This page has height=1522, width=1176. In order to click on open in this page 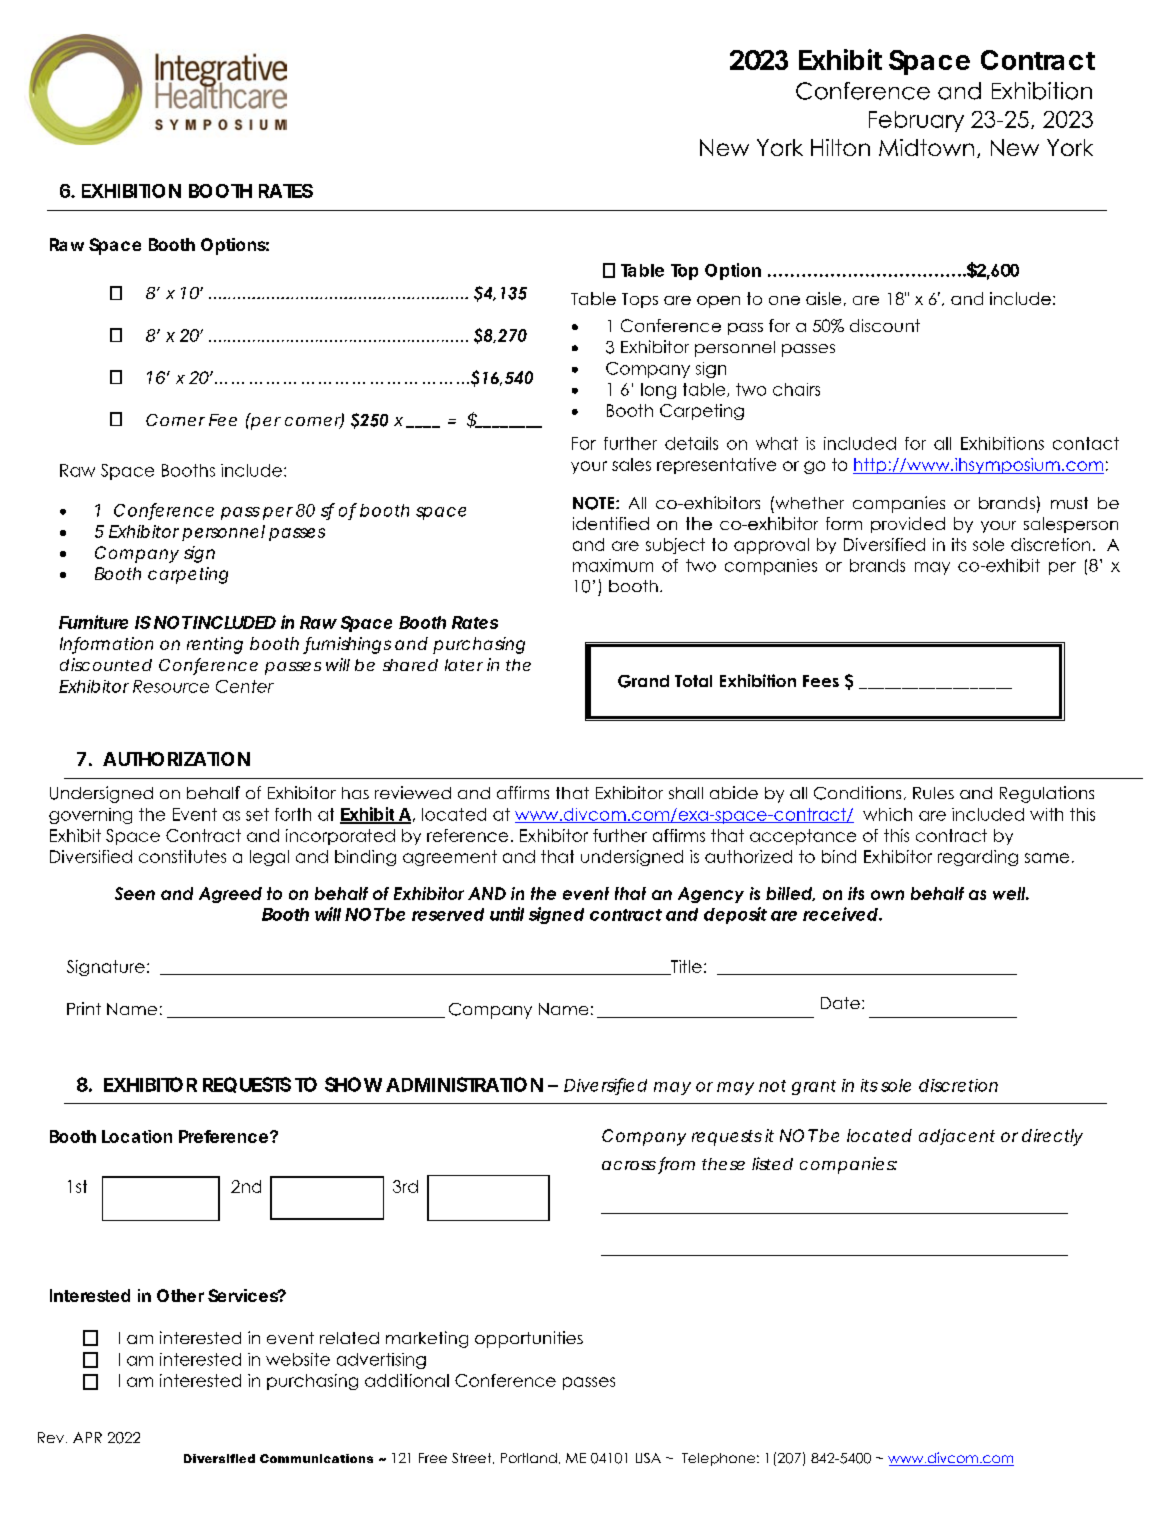, I will do `click(718, 302)`.
